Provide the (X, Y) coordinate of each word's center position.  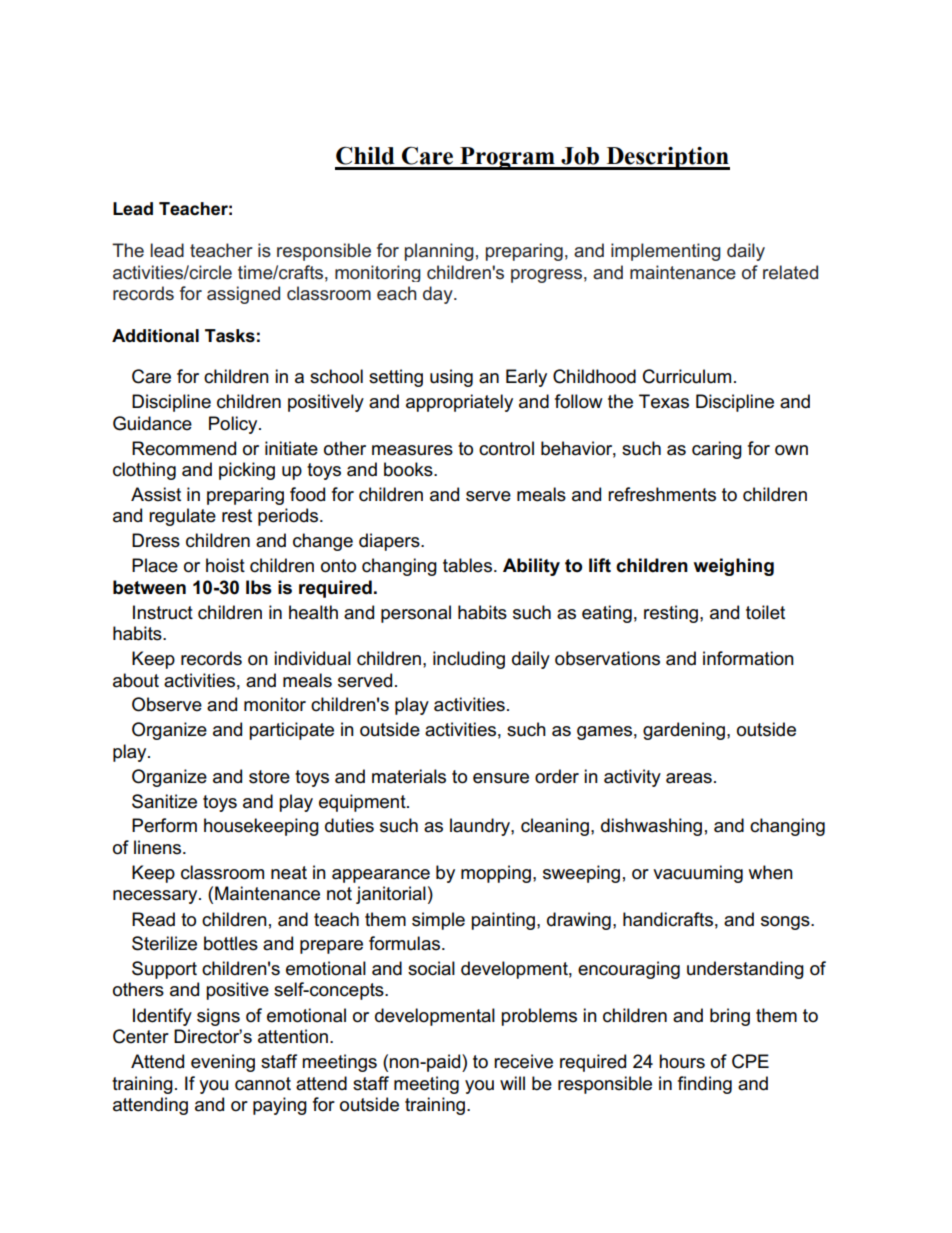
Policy (234, 425)
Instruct (163, 612)
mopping (496, 874)
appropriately (459, 403)
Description (667, 158)
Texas (664, 401)
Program (507, 158)
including (469, 660)
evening (223, 1063)
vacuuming (698, 874)
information (748, 658)
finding (705, 1085)
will (512, 1083)
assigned (243, 295)
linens (159, 847)
